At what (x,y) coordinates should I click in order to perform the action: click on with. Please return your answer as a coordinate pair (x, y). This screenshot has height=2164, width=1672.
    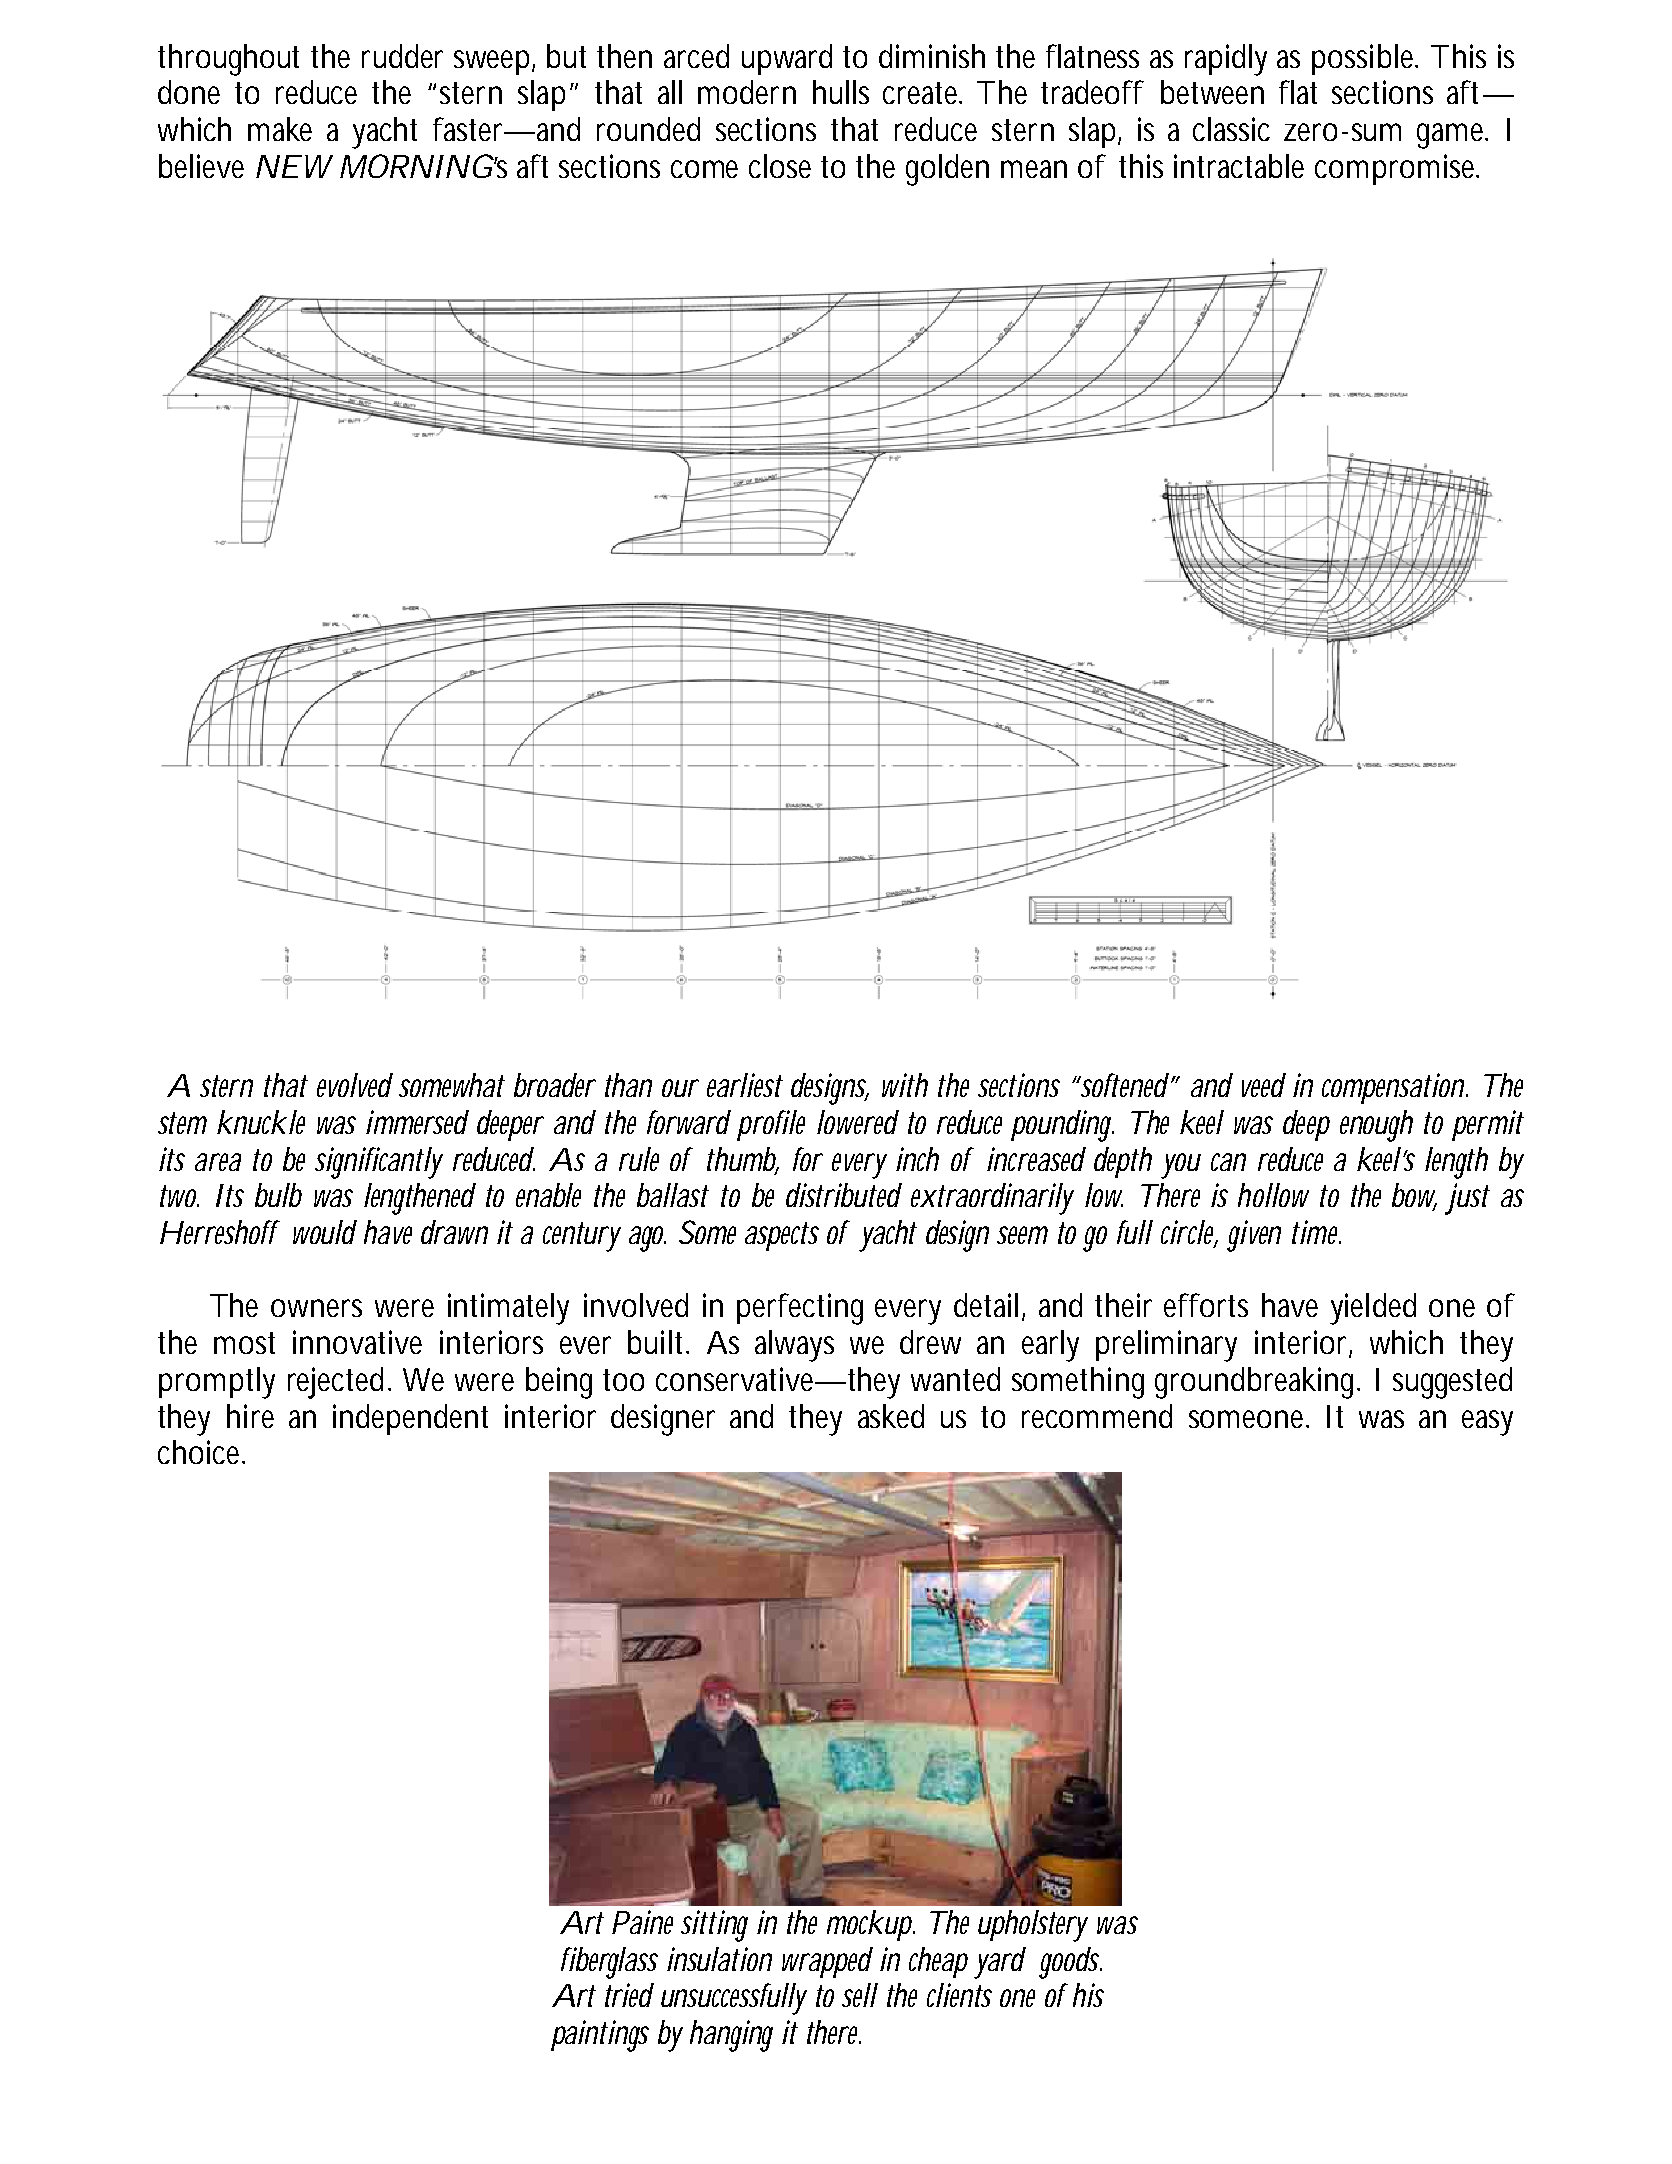
    Looking at the image, I should click on (905, 1085).
